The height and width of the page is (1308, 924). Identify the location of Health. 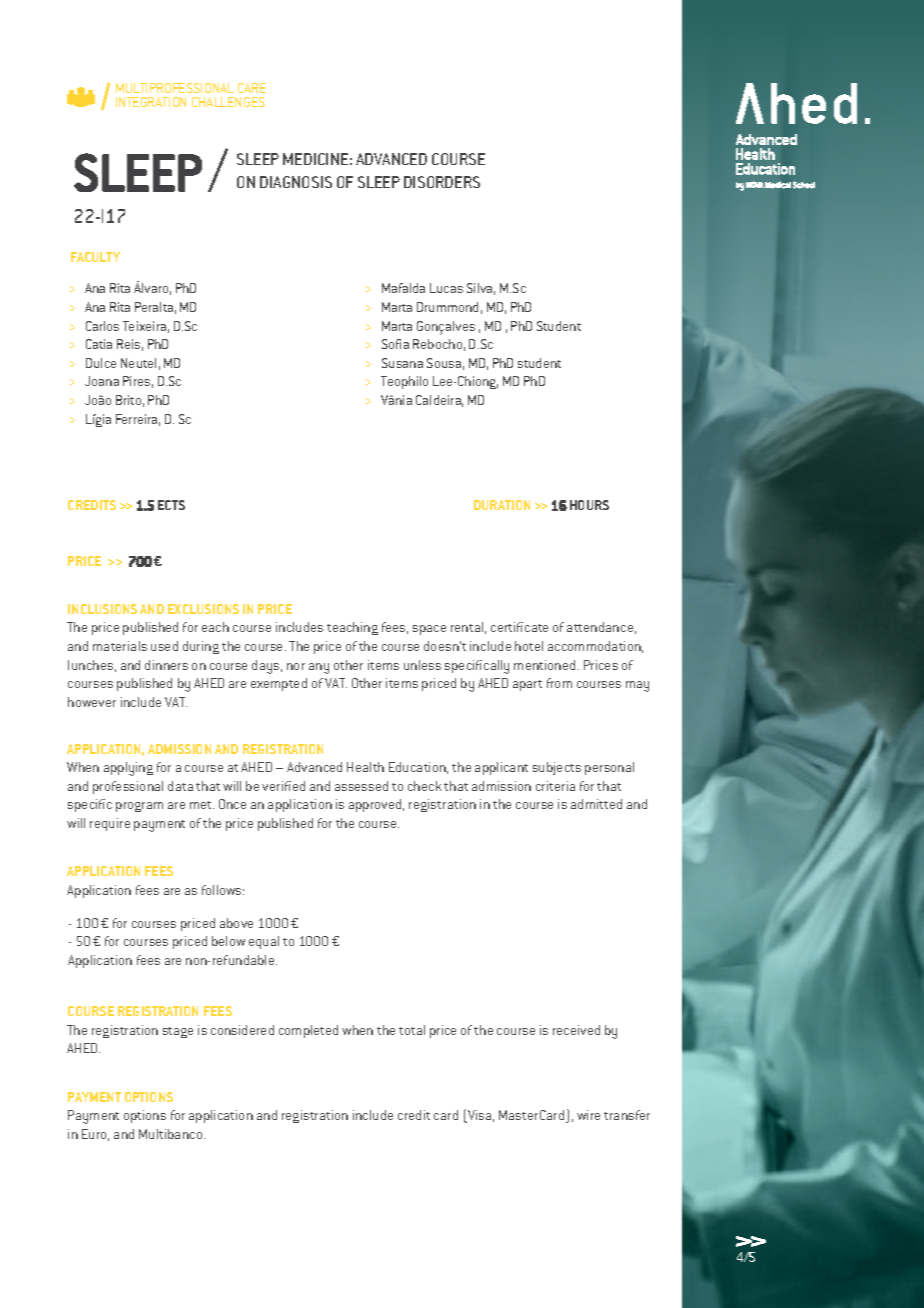
(365, 767).
